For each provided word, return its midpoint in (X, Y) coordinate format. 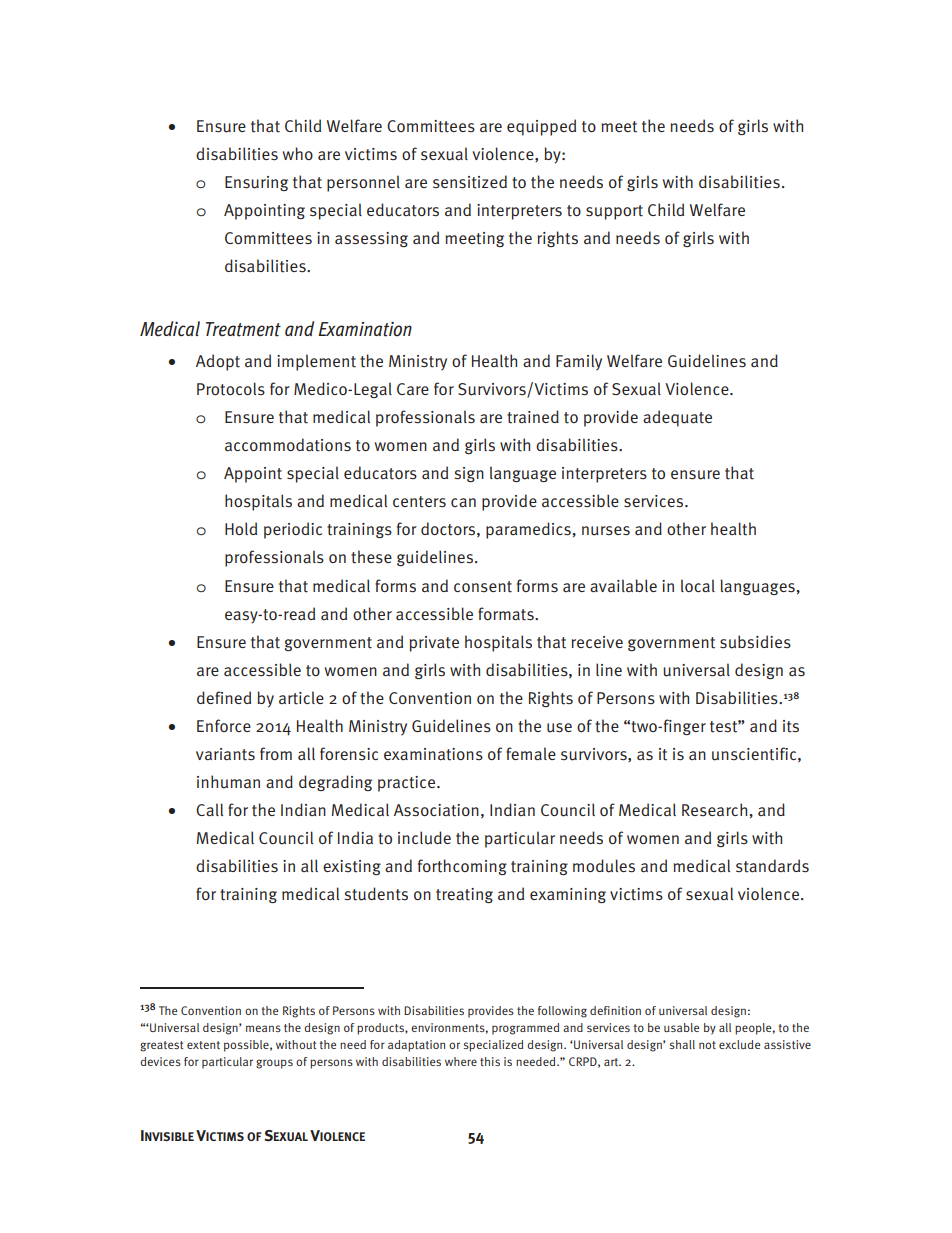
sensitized (470, 182)
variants (225, 754)
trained (533, 417)
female (531, 754)
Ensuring (256, 183)
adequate (677, 418)
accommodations (288, 445)
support (614, 212)
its (791, 726)
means (263, 1028)
